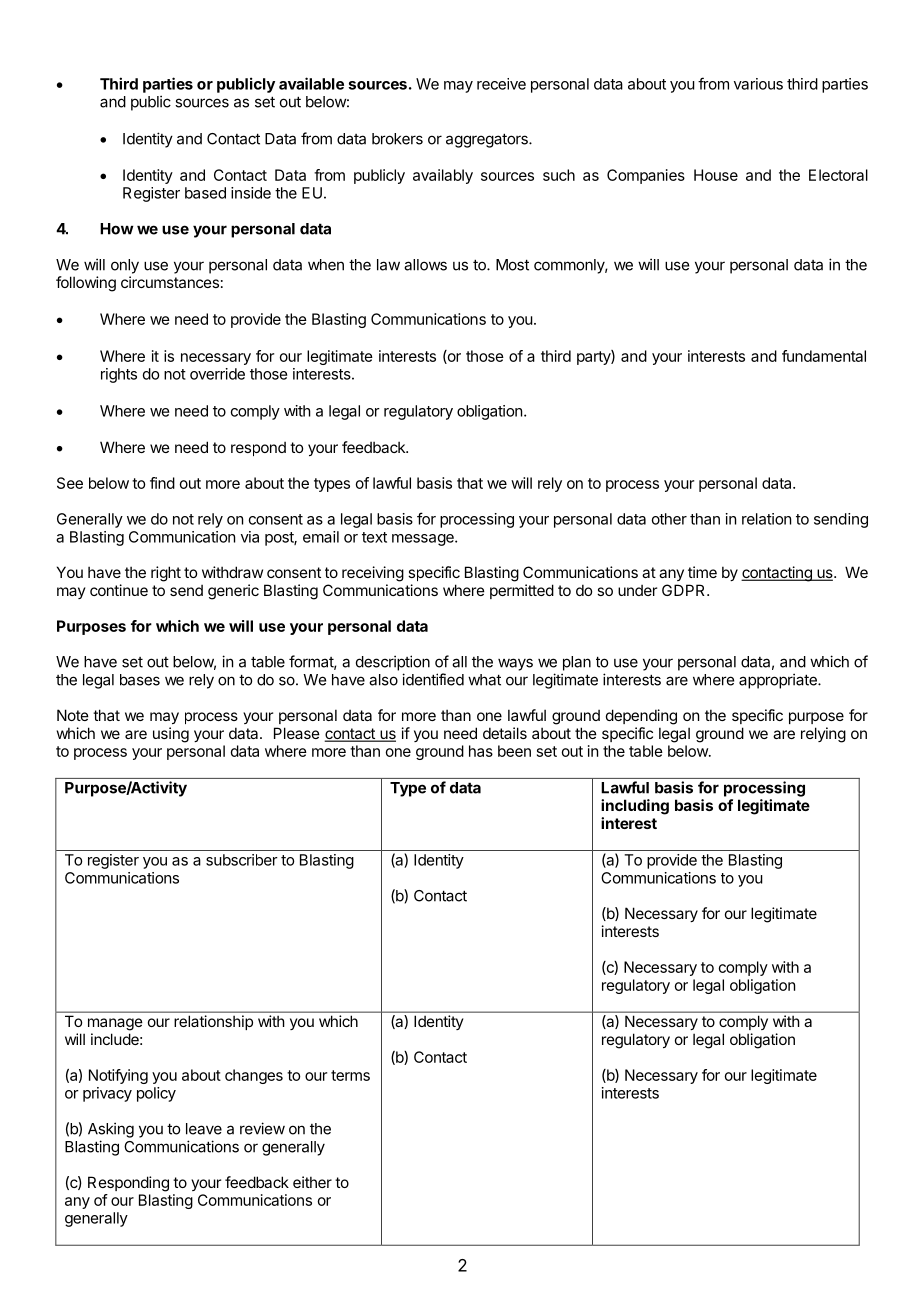 The image size is (924, 1308). What do you see at coordinates (312, 1182) in the page?
I see `either` at bounding box center [312, 1182].
